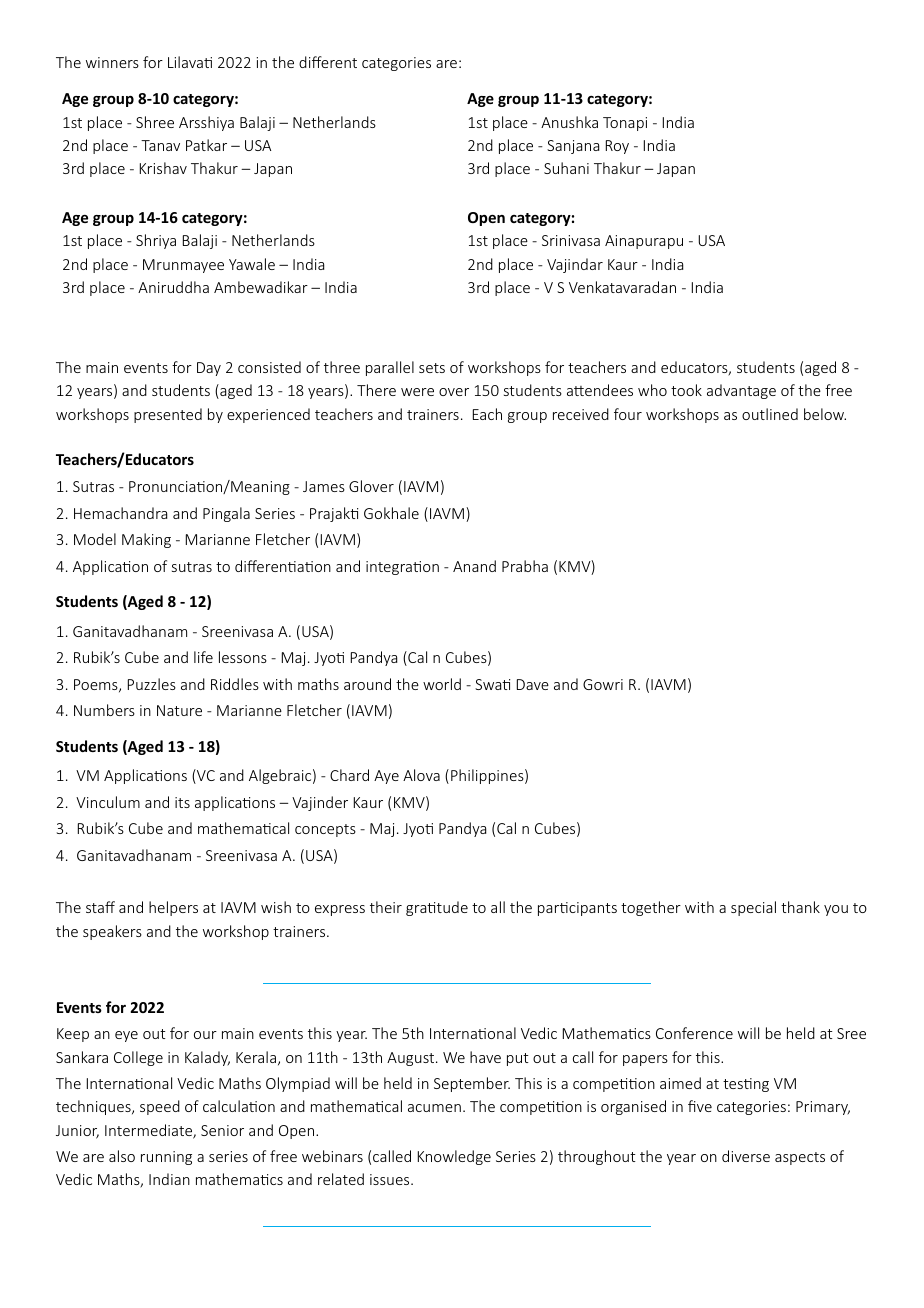 The width and height of the screenshot is (924, 1308). What do you see at coordinates (203, 657) in the screenshot?
I see `life` at bounding box center [203, 657].
